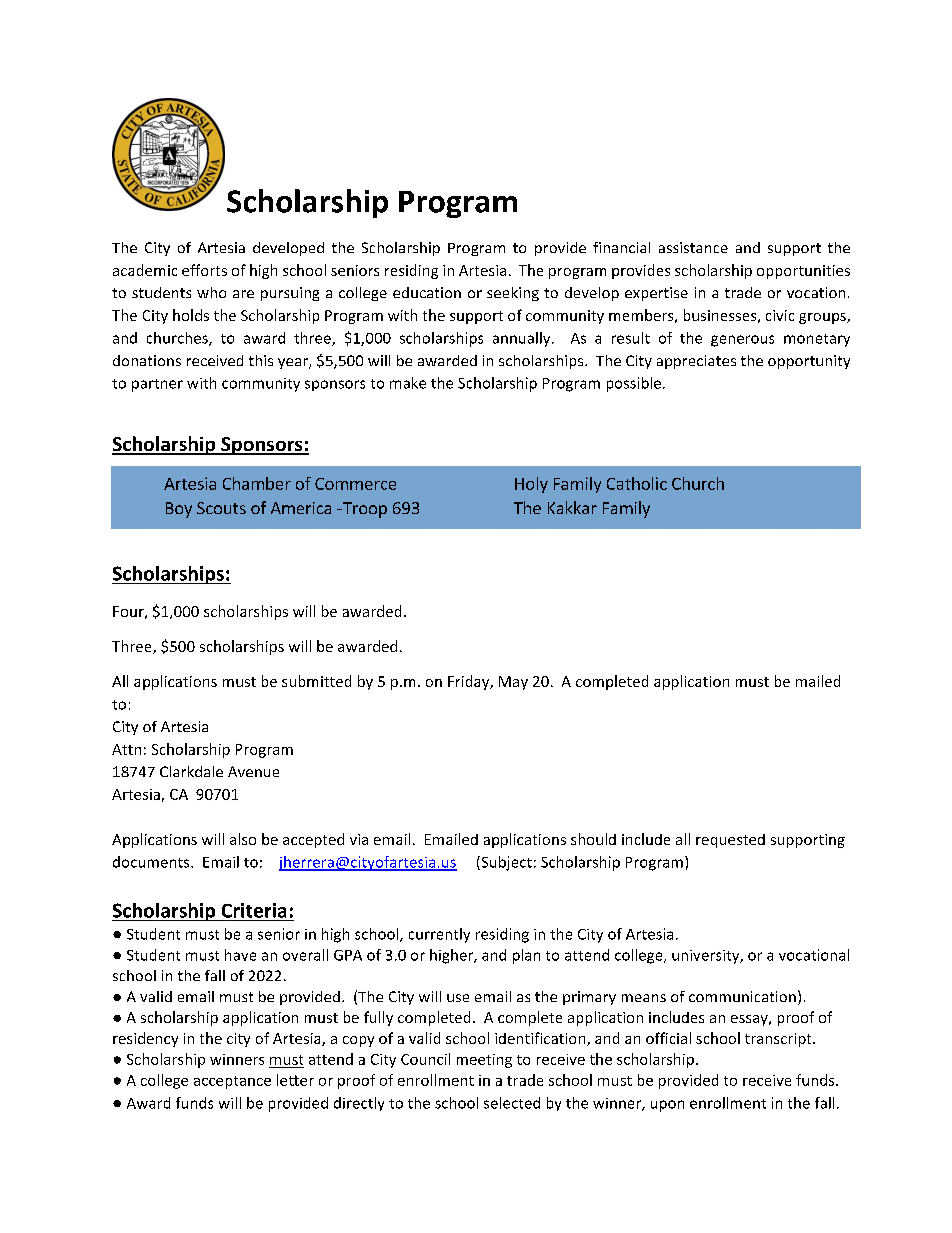 Image resolution: width=952 pixels, height=1233 pixels. What do you see at coordinates (484, 1061) in the screenshot?
I see `meeting` at bounding box center [484, 1061].
